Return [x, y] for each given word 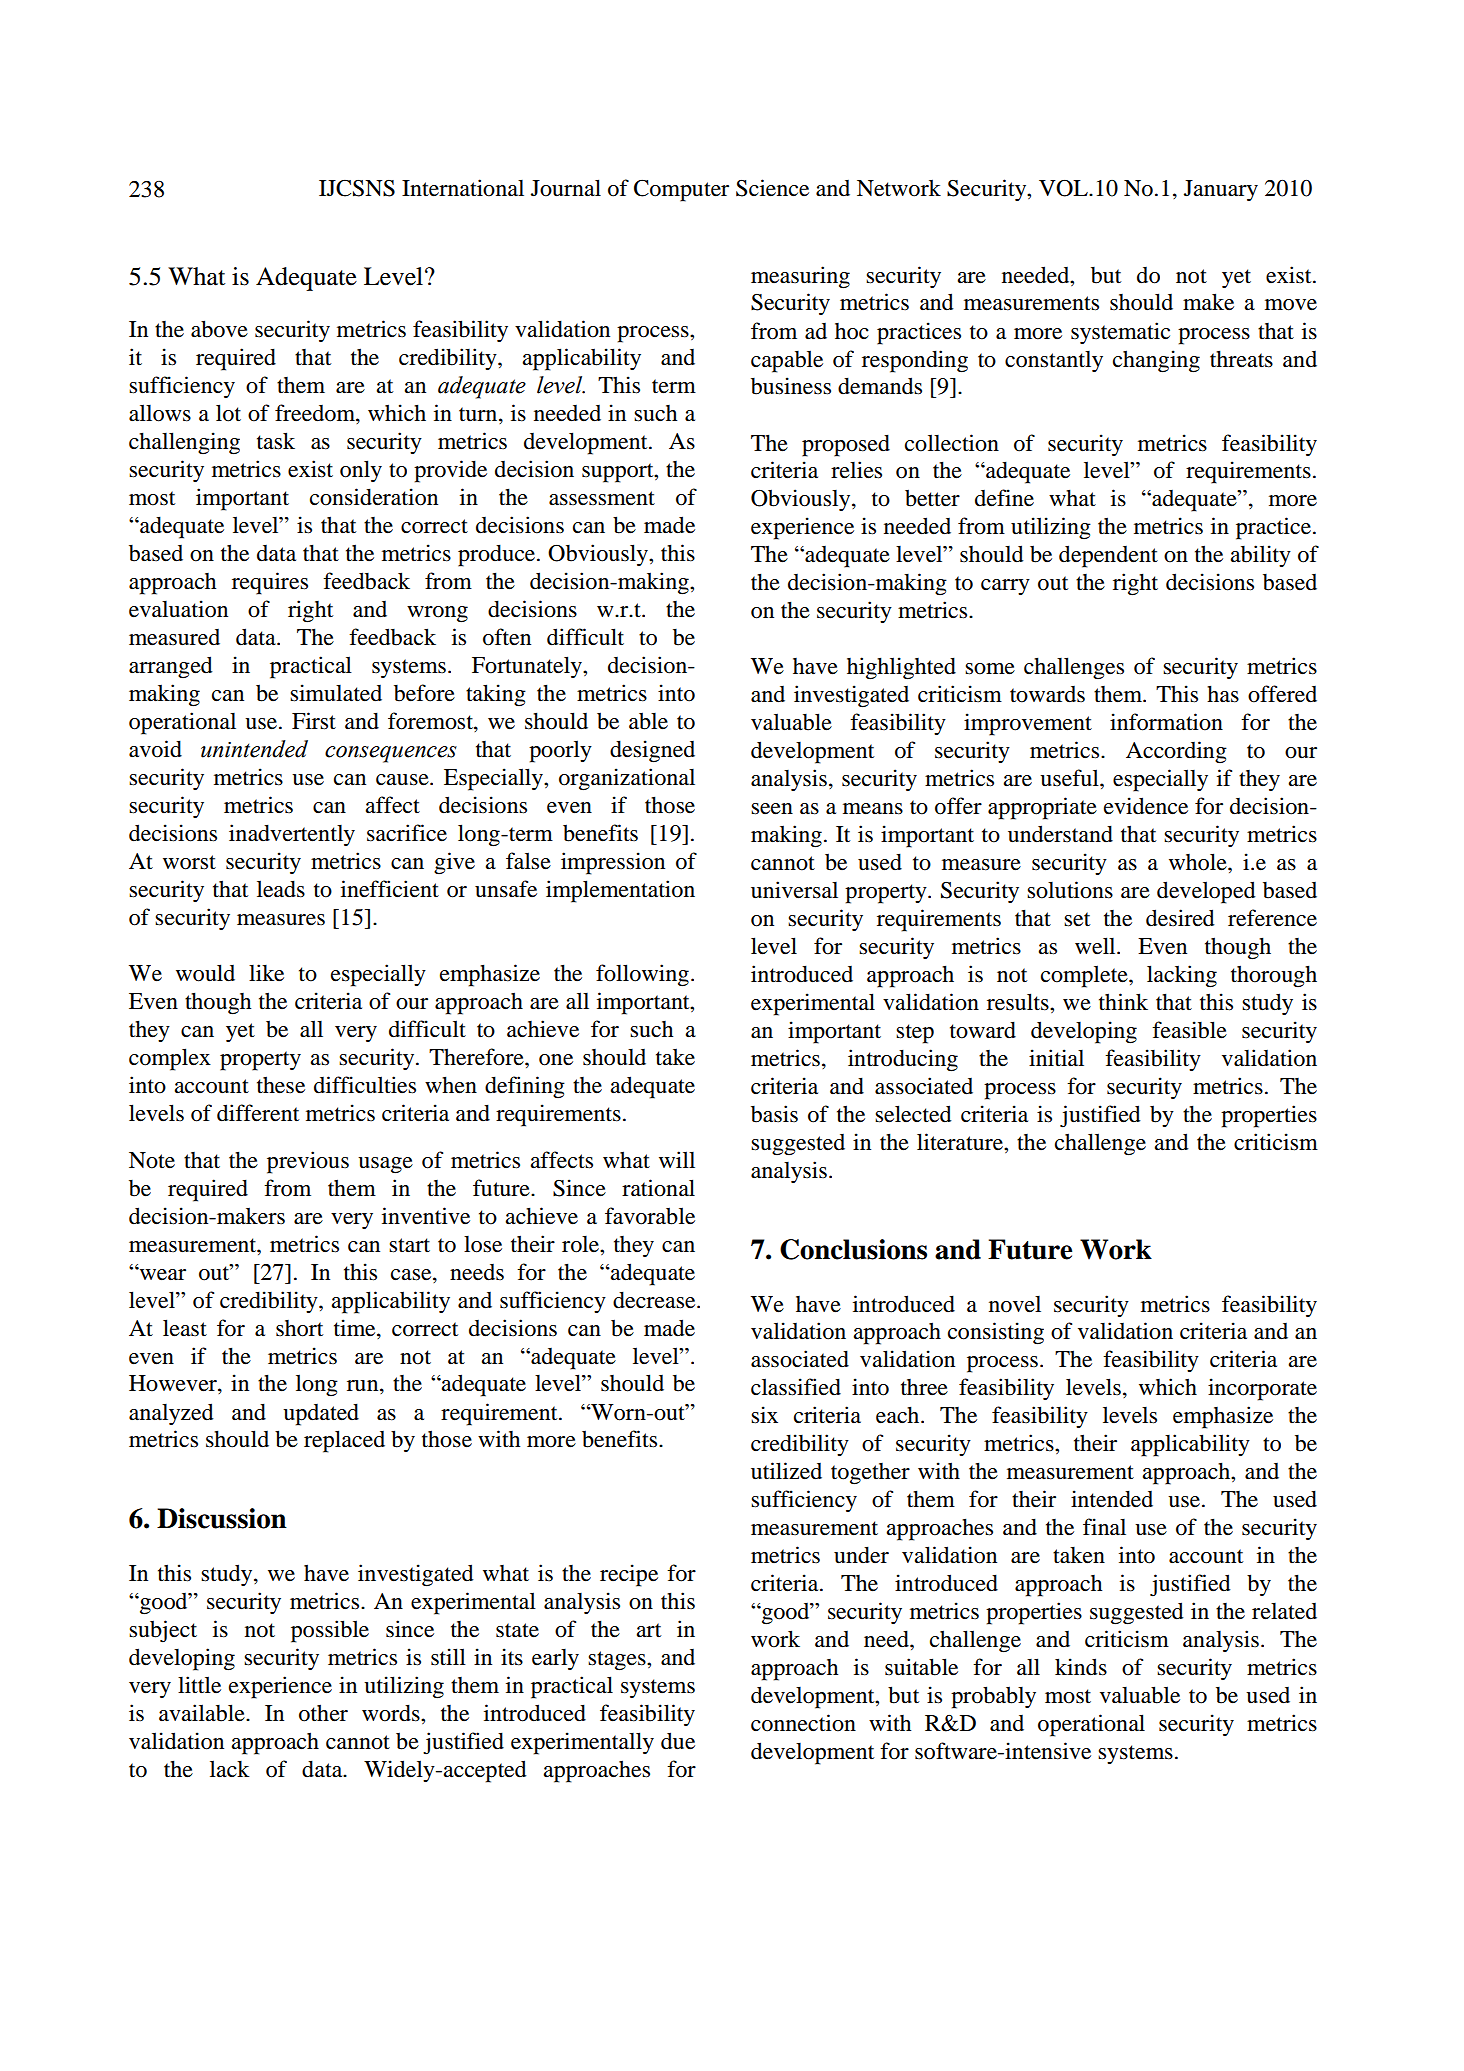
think [1123, 1001]
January [1221, 190]
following [642, 975]
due [678, 1741]
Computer [681, 191]
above [219, 329]
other [323, 1713]
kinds [1081, 1667]
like [266, 973]
